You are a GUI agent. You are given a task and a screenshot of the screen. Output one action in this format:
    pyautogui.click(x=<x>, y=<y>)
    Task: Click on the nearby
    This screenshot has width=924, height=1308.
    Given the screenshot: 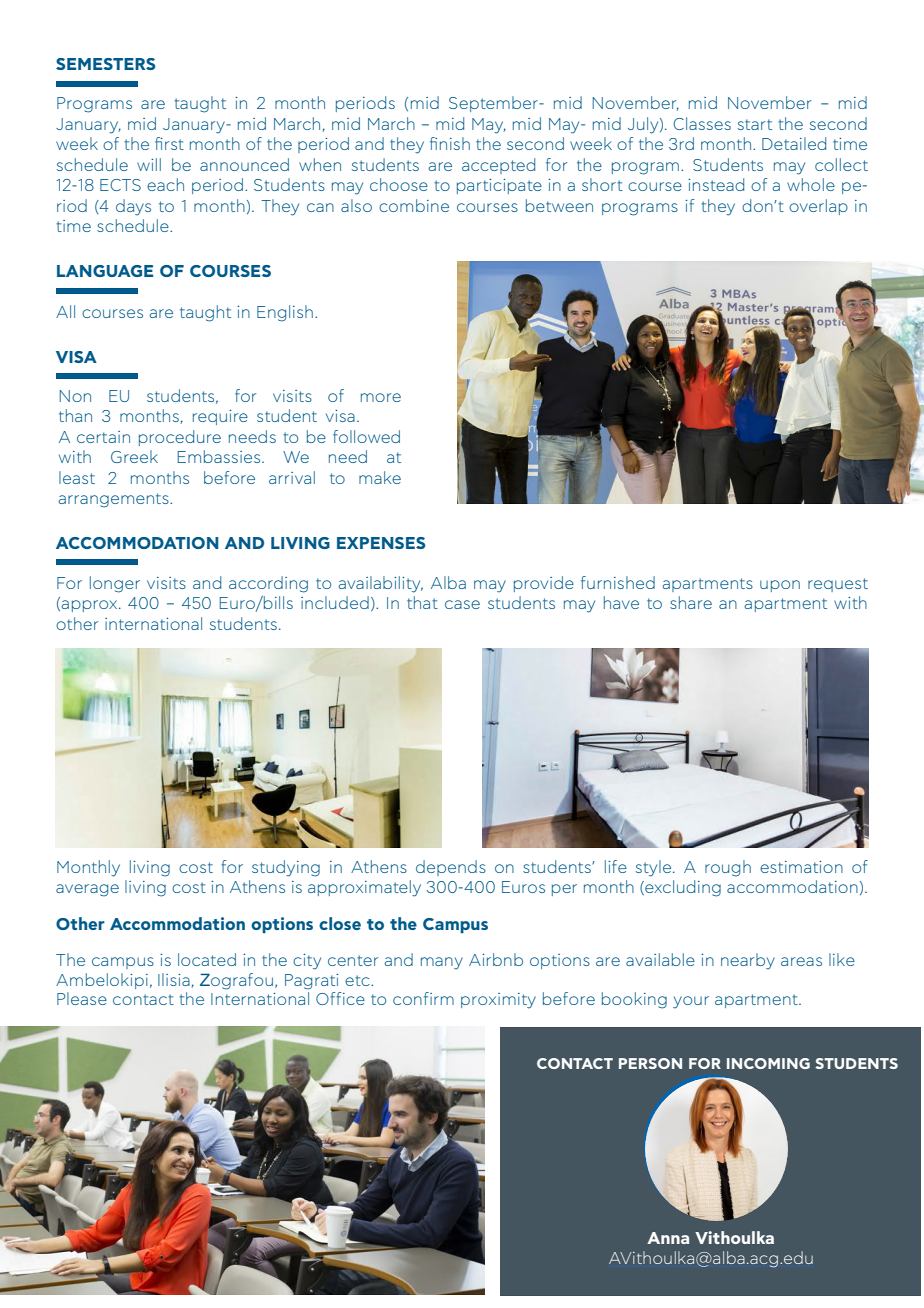 What is the action you would take?
    pyautogui.click(x=748, y=961)
